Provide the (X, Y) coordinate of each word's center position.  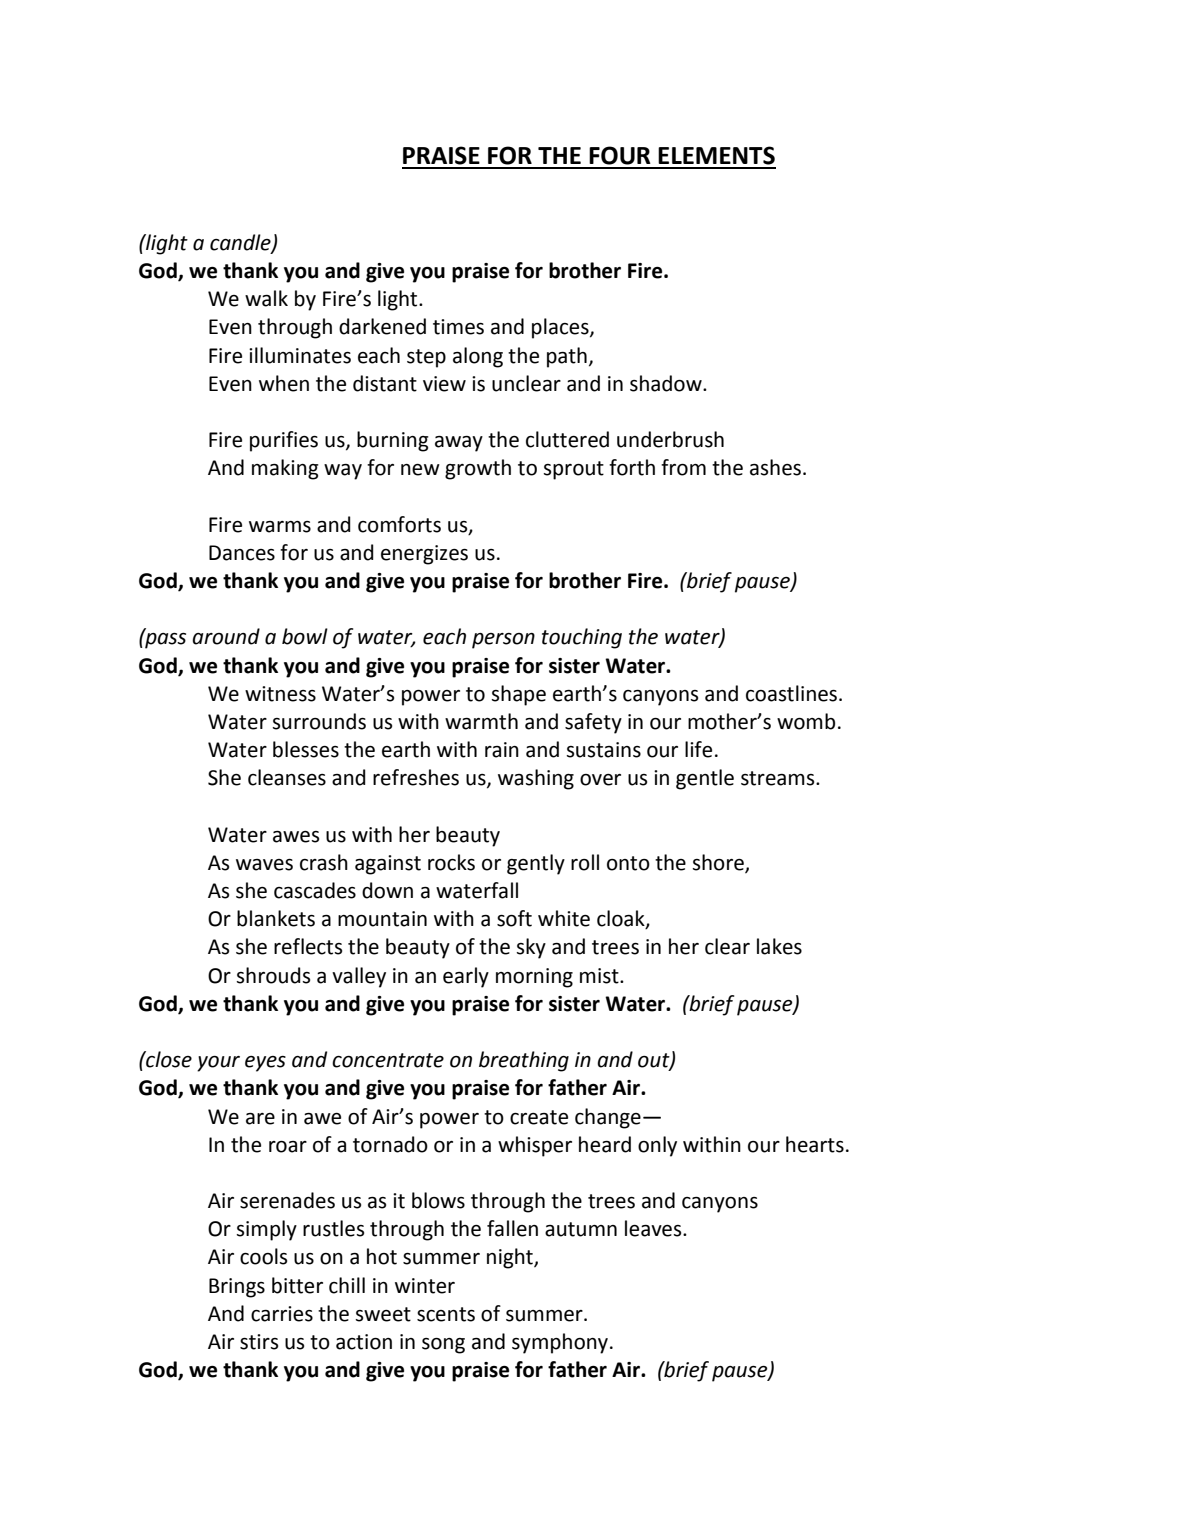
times (458, 327)
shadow (667, 383)
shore (719, 863)
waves (264, 865)
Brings (237, 1288)
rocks (451, 862)
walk (266, 298)
